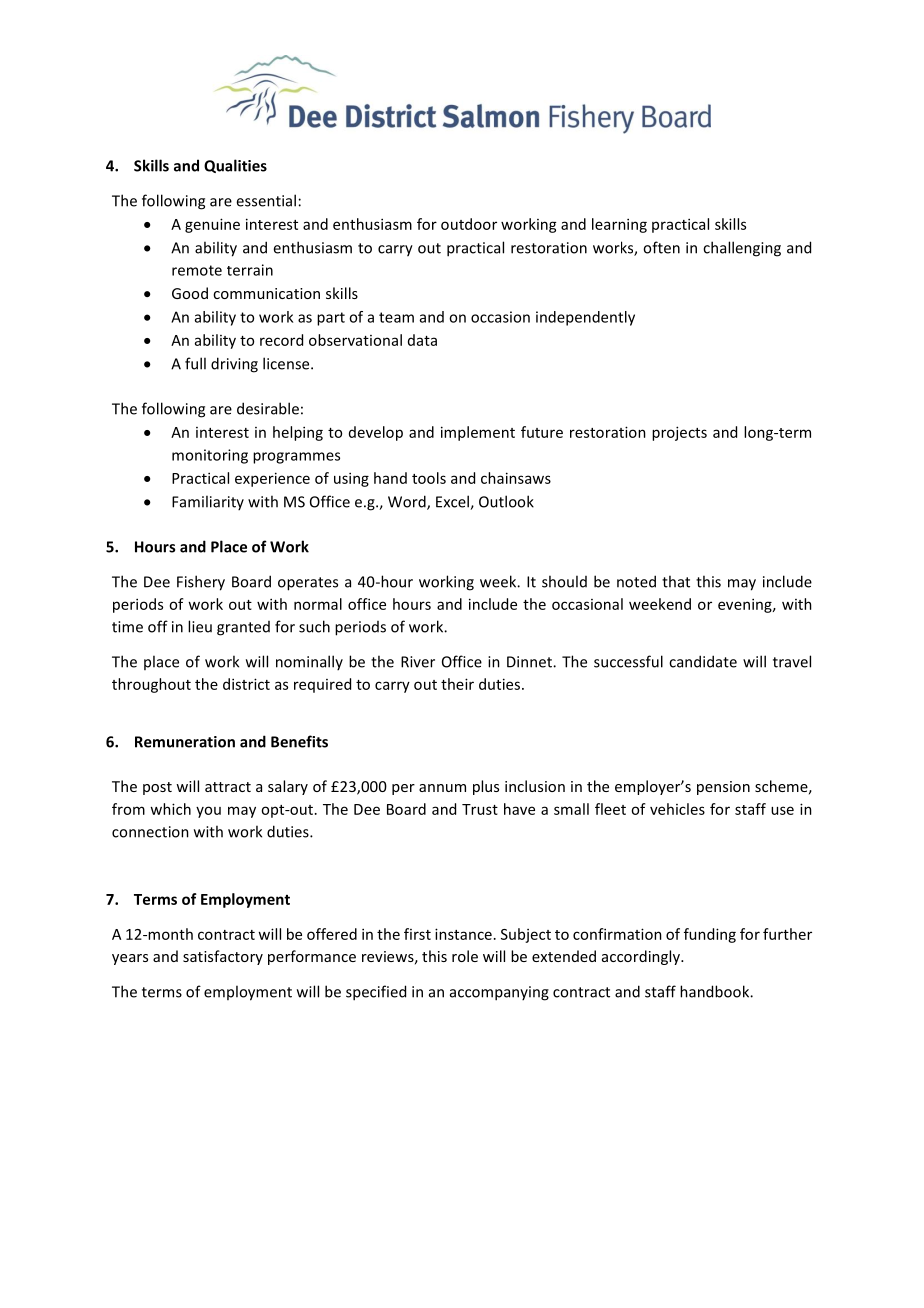 This document has width=924, height=1308. Describe the element at coordinates (742, 249) in the document. I see `challenging` at that location.
